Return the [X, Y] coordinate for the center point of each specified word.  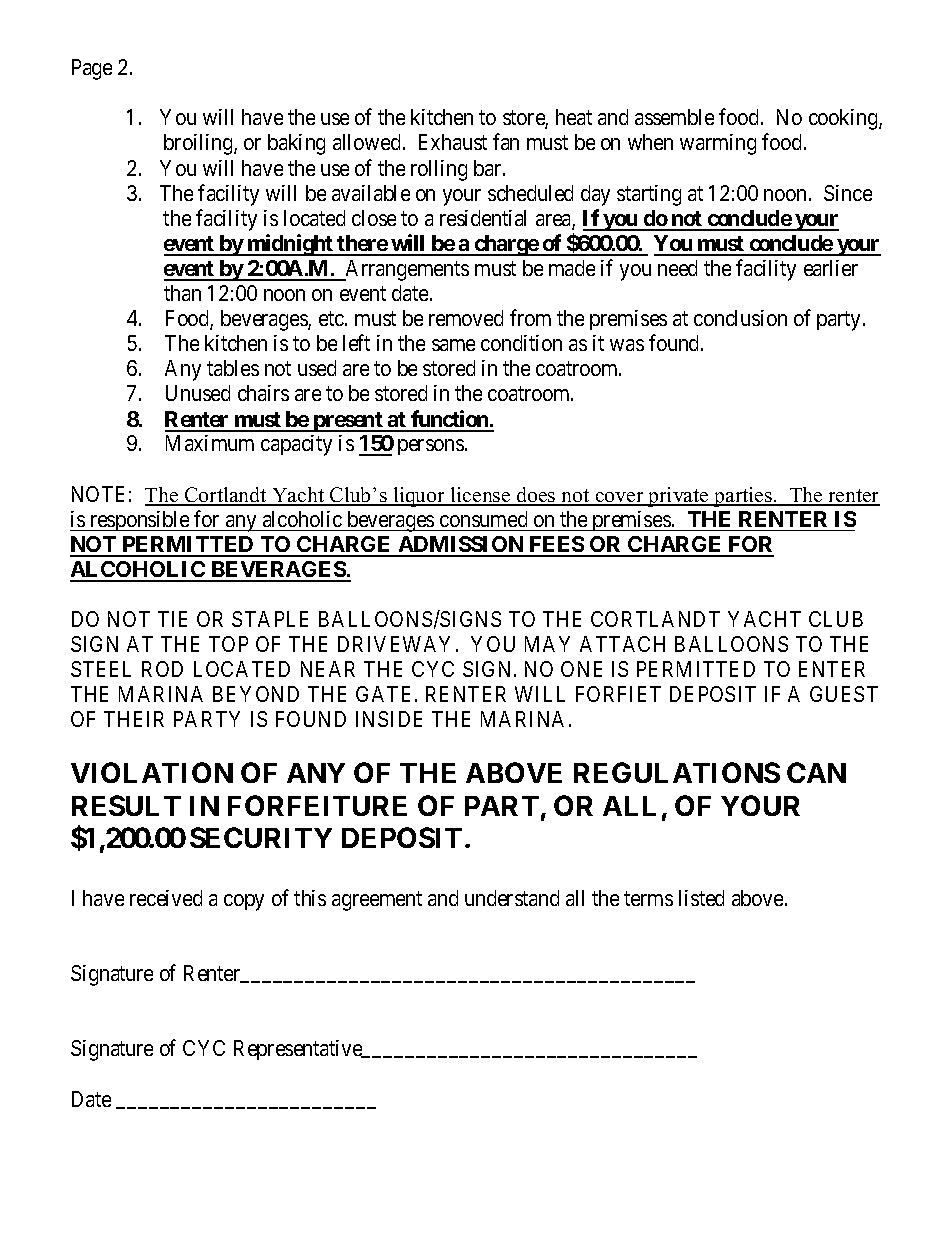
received [166, 898]
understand [512, 898]
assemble [674, 117]
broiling [199, 144]
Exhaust [453, 142]
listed [701, 898]
